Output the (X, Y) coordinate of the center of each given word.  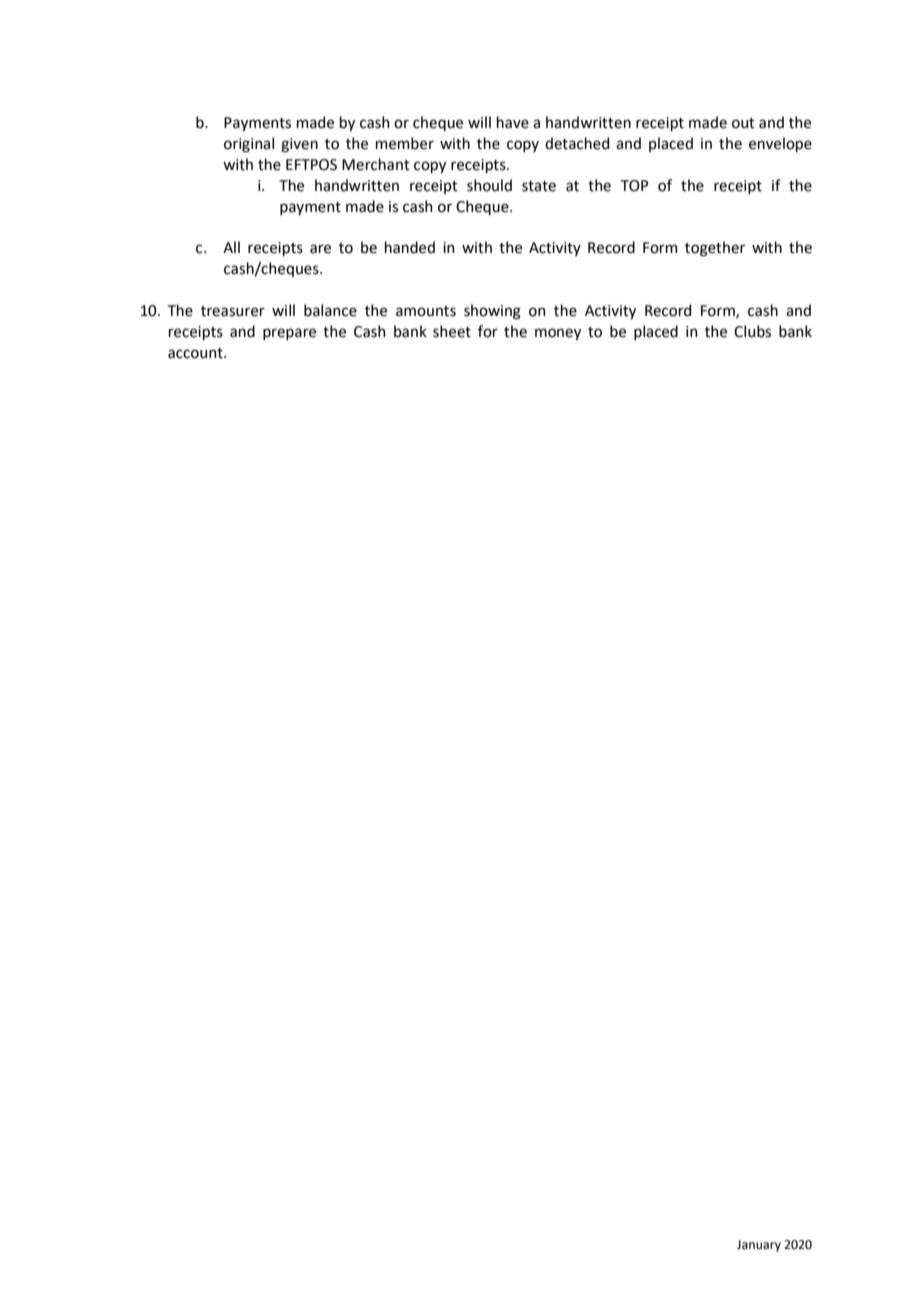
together (715, 249)
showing (492, 312)
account (196, 353)
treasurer (233, 311)
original (249, 145)
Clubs (752, 331)
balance (330, 310)
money (558, 334)
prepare (289, 334)
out (743, 123)
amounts (426, 311)
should (489, 185)
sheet (452, 331)
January (759, 1246)
